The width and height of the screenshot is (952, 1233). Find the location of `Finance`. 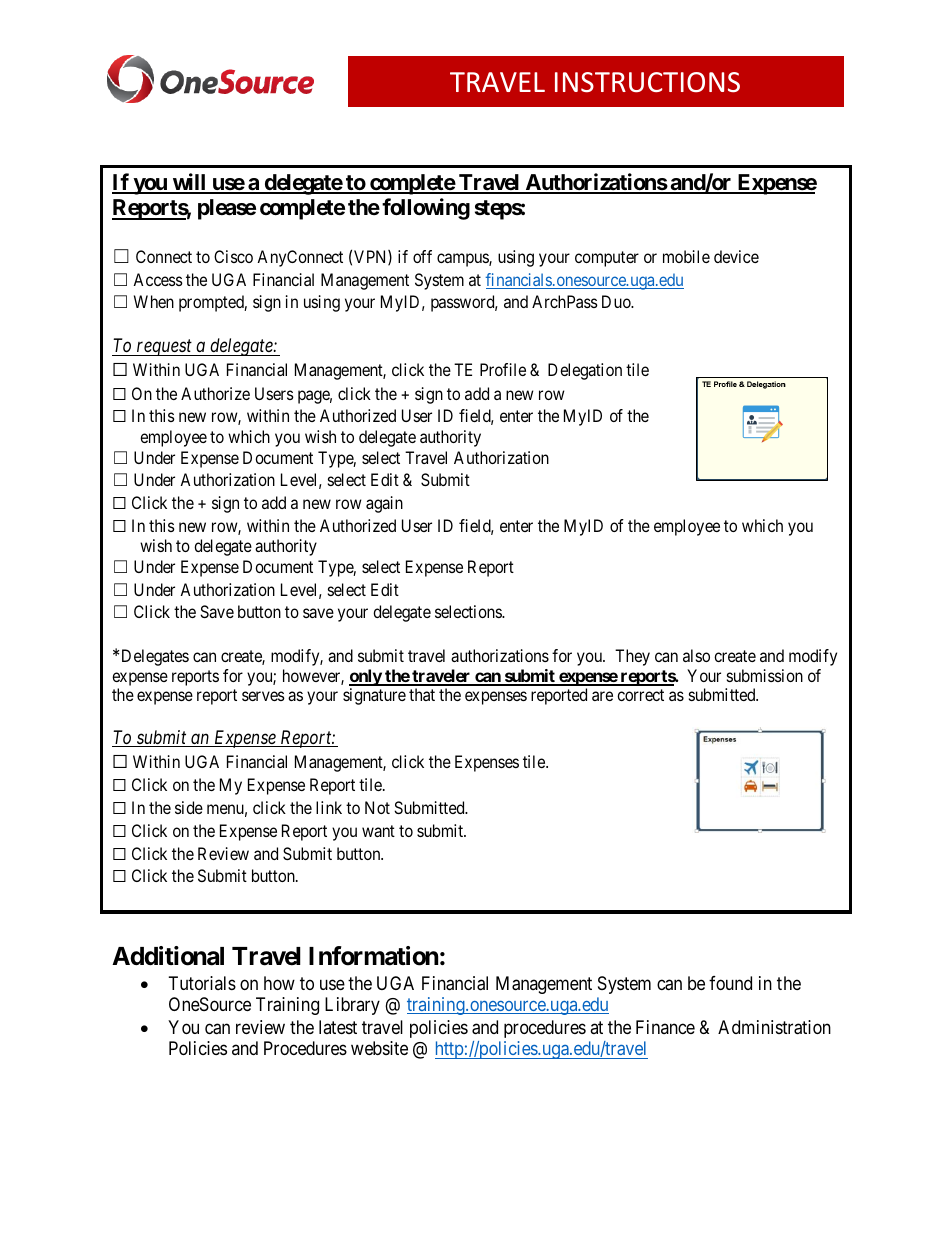

Finance is located at coordinates (665, 1027).
